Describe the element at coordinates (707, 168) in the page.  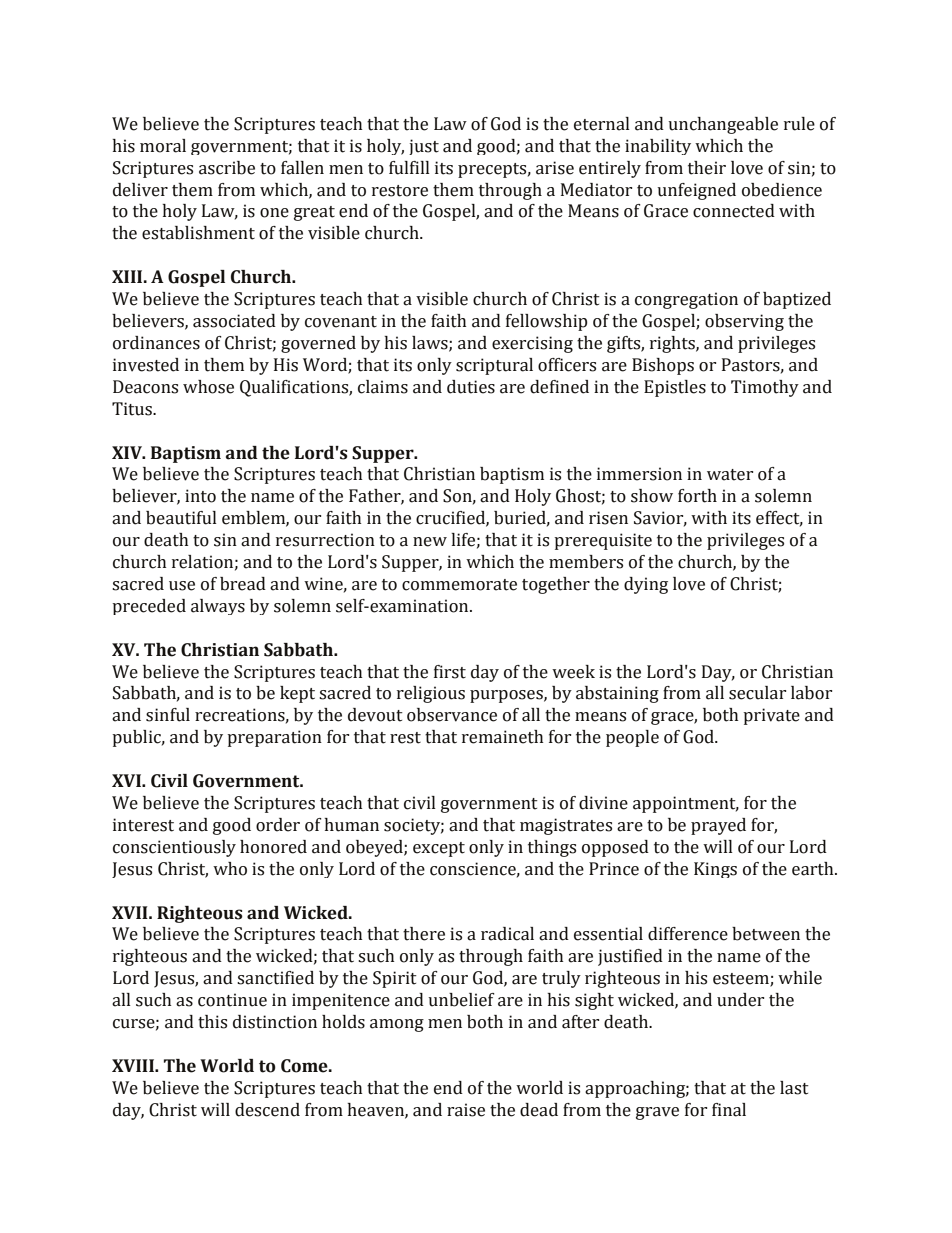
I see `their` at that location.
